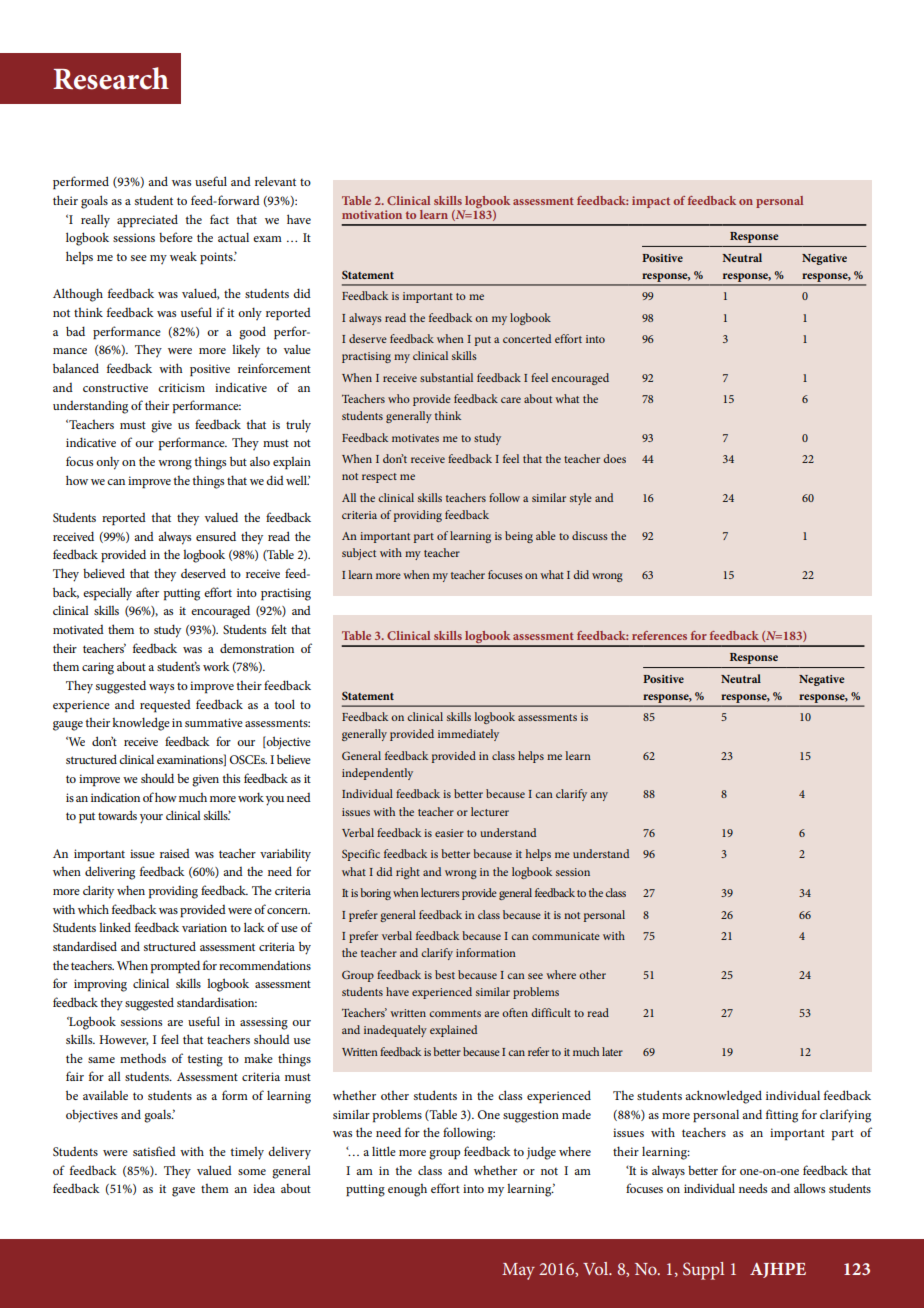 This screenshot has height=1308, width=924. I want to click on does, so click(614, 458).
